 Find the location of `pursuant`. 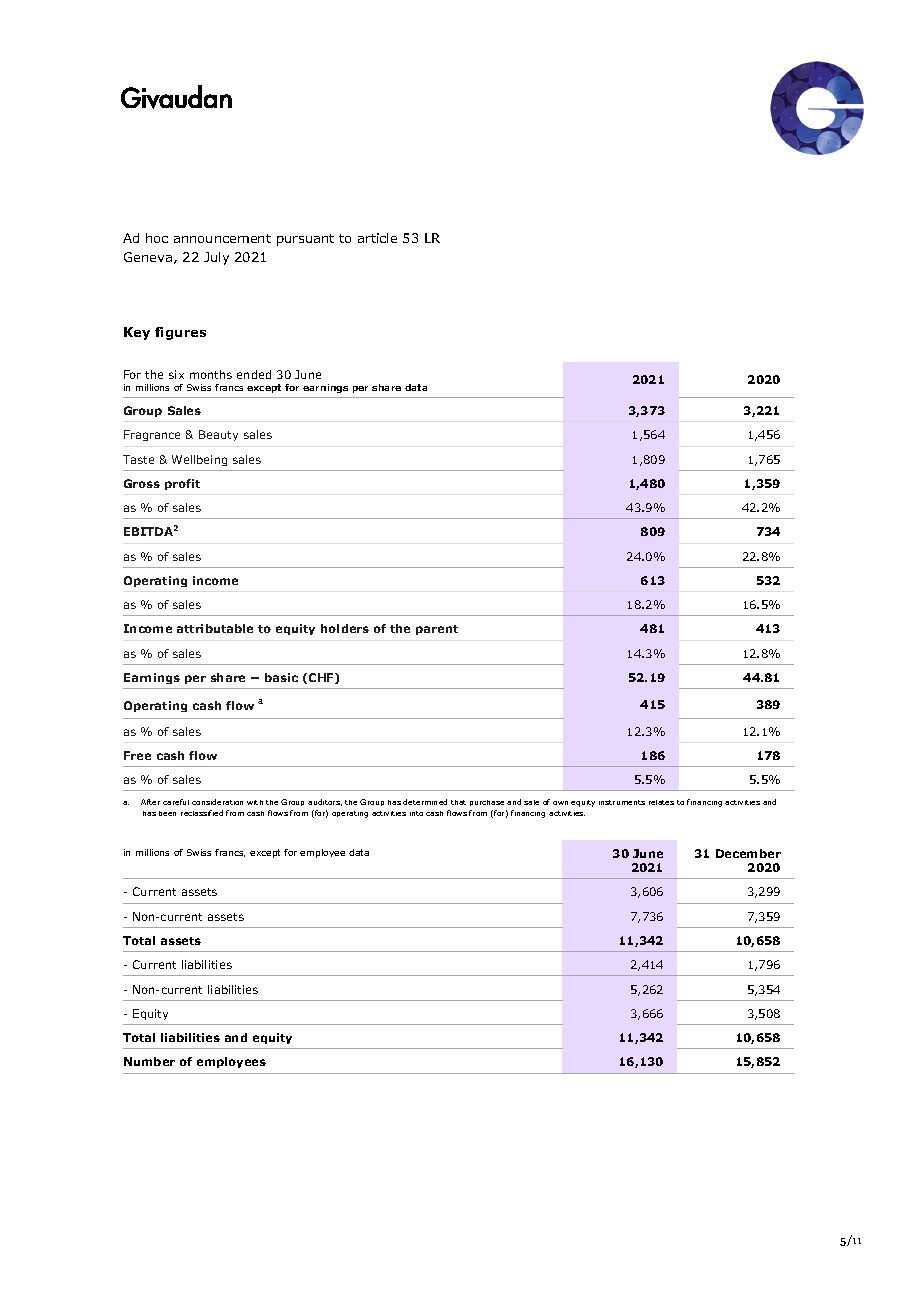

pursuant is located at coordinates (305, 240).
